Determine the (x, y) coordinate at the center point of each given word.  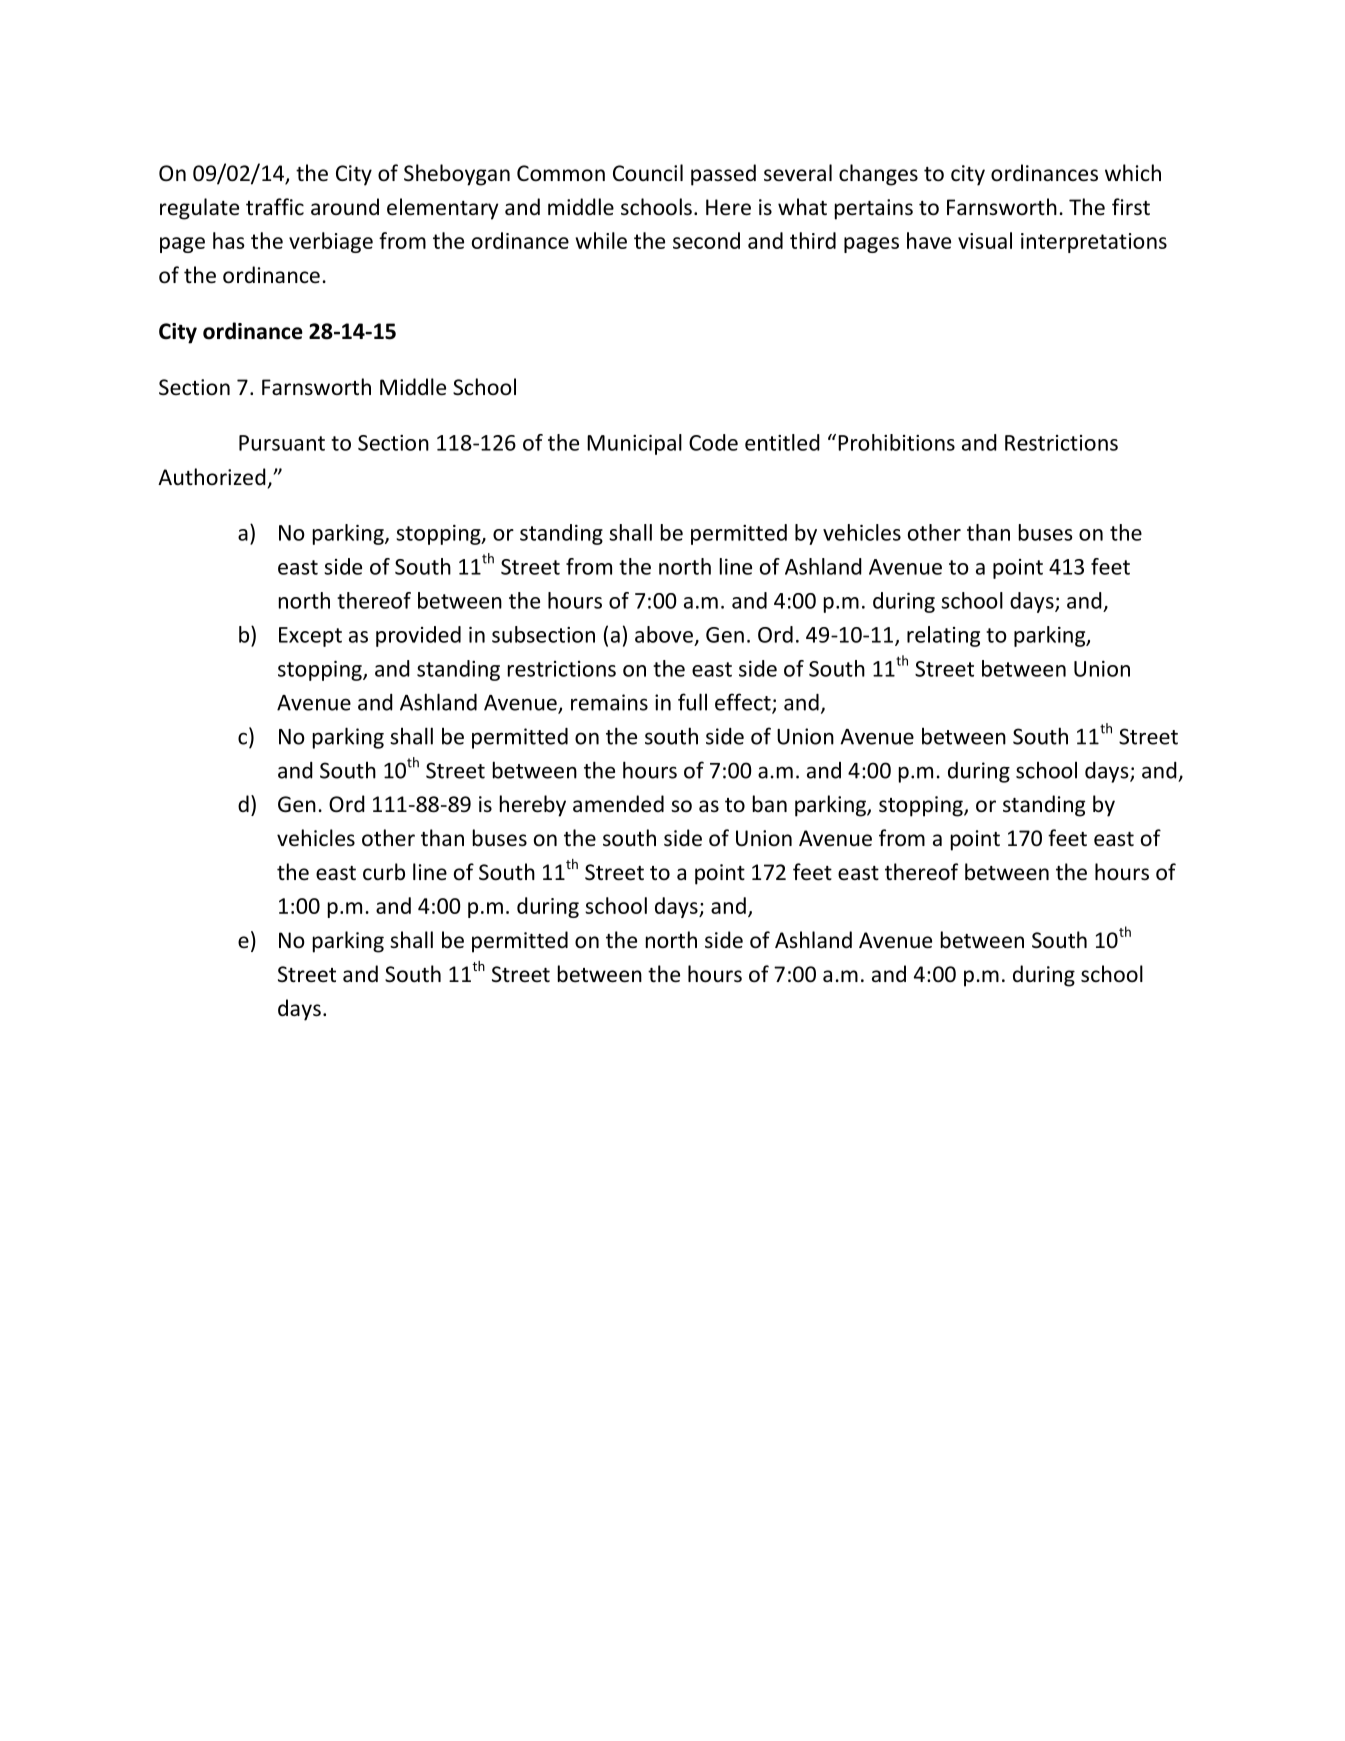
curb (384, 872)
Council (648, 173)
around (345, 206)
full (692, 702)
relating (943, 636)
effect (744, 703)
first (1131, 207)
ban (770, 803)
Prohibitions (896, 442)
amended (618, 804)
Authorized (212, 477)
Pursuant (282, 443)
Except (310, 637)
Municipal (634, 444)
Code (713, 442)
